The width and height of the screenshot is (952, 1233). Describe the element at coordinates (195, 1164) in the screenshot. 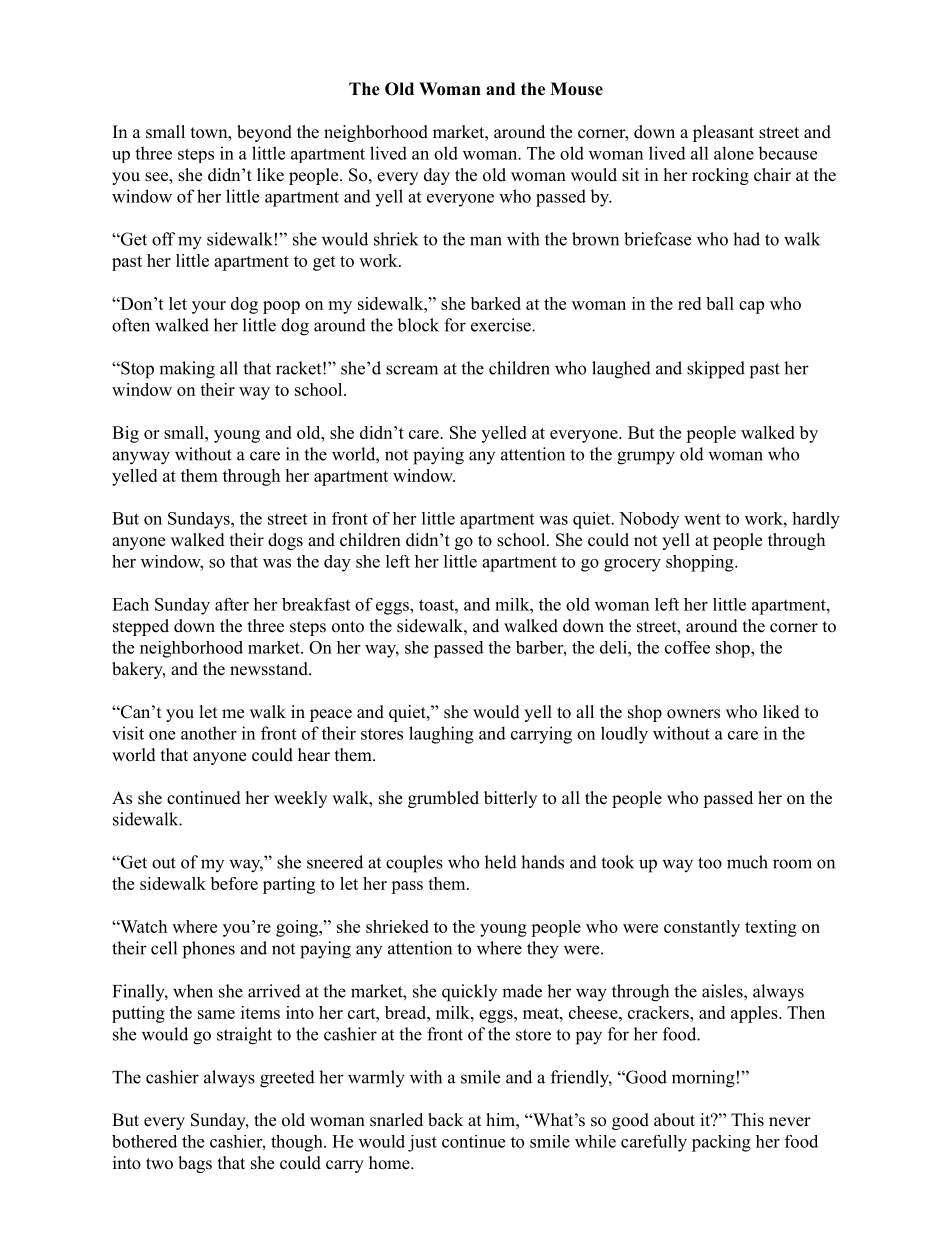

I see `bags` at that location.
